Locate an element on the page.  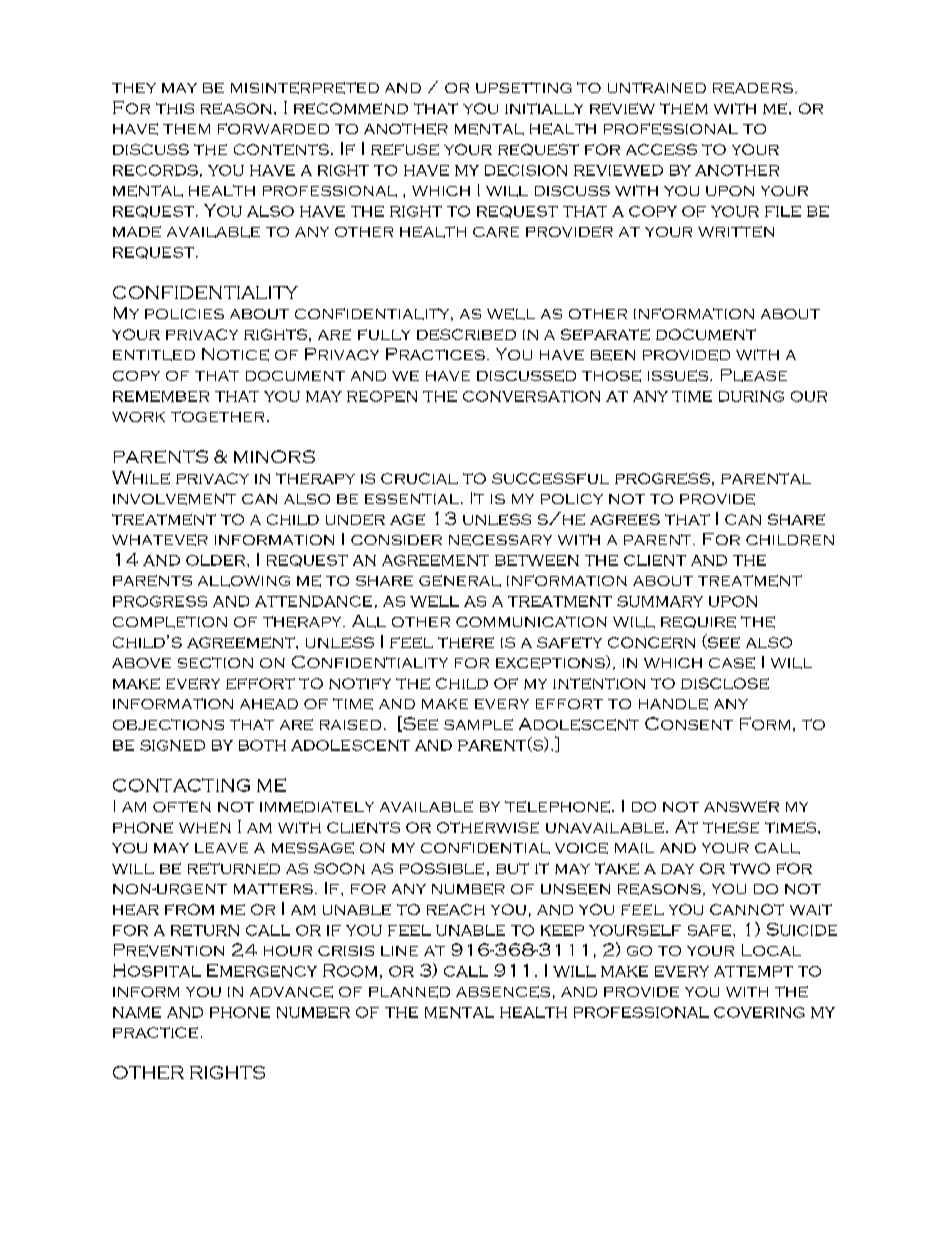
readers is located at coordinates (753, 88).
